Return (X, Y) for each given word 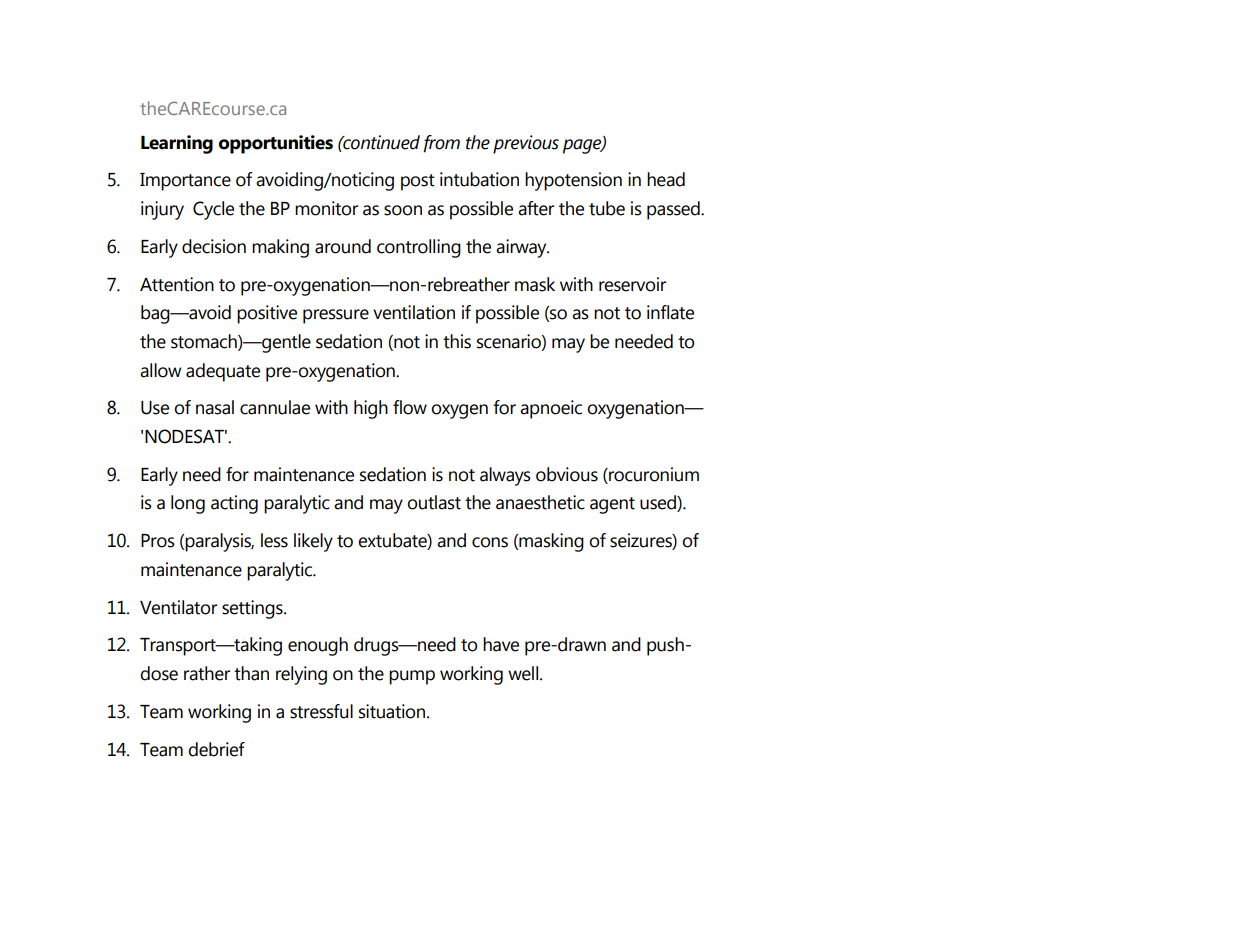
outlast (434, 502)
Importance (185, 182)
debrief (216, 749)
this (457, 341)
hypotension (573, 181)
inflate (670, 312)
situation (393, 711)
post (418, 182)
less (274, 540)
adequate (223, 372)
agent (612, 505)
